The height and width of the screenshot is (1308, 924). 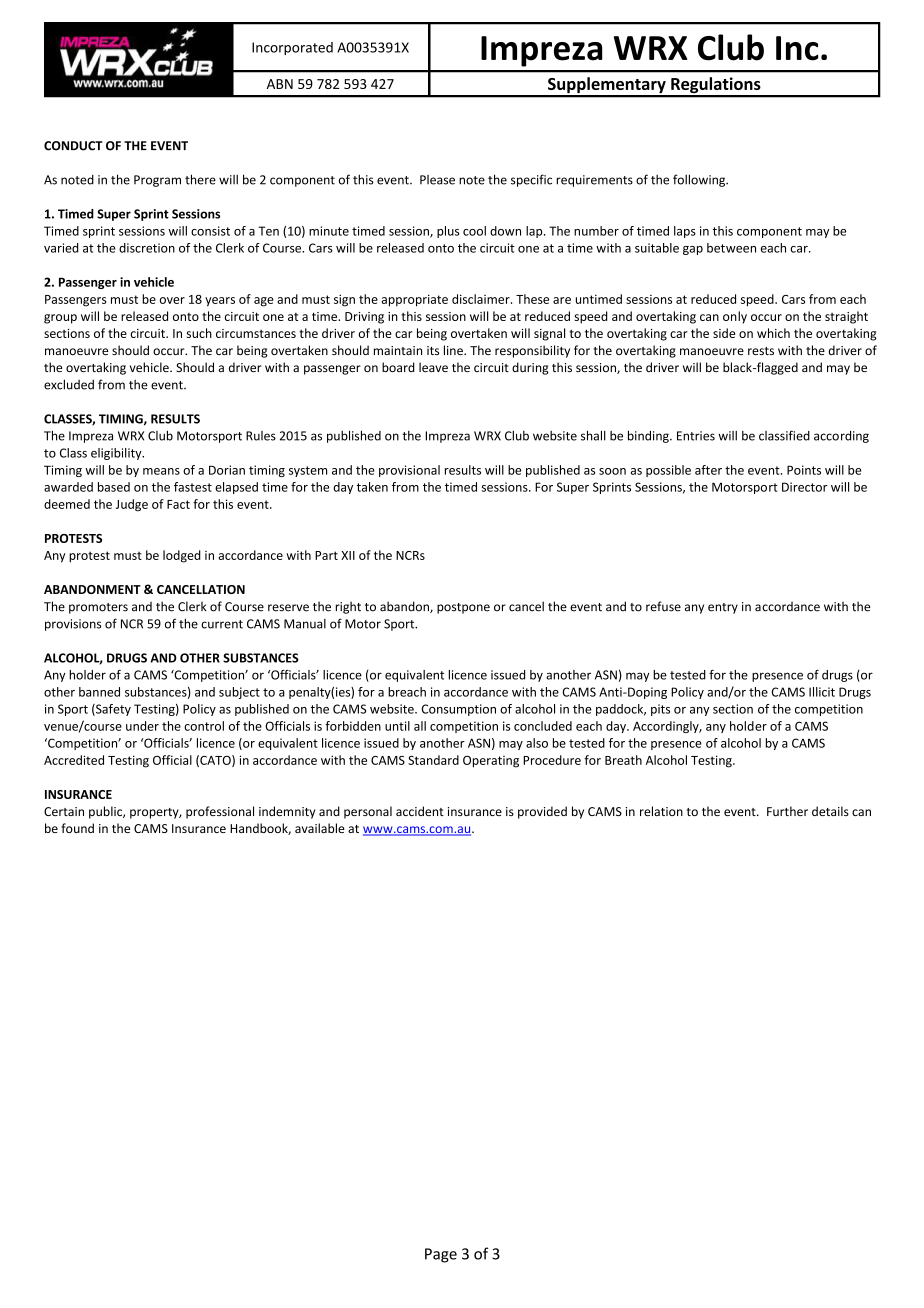 What do you see at coordinates (199, 333) in the screenshot?
I see `such` at bounding box center [199, 333].
